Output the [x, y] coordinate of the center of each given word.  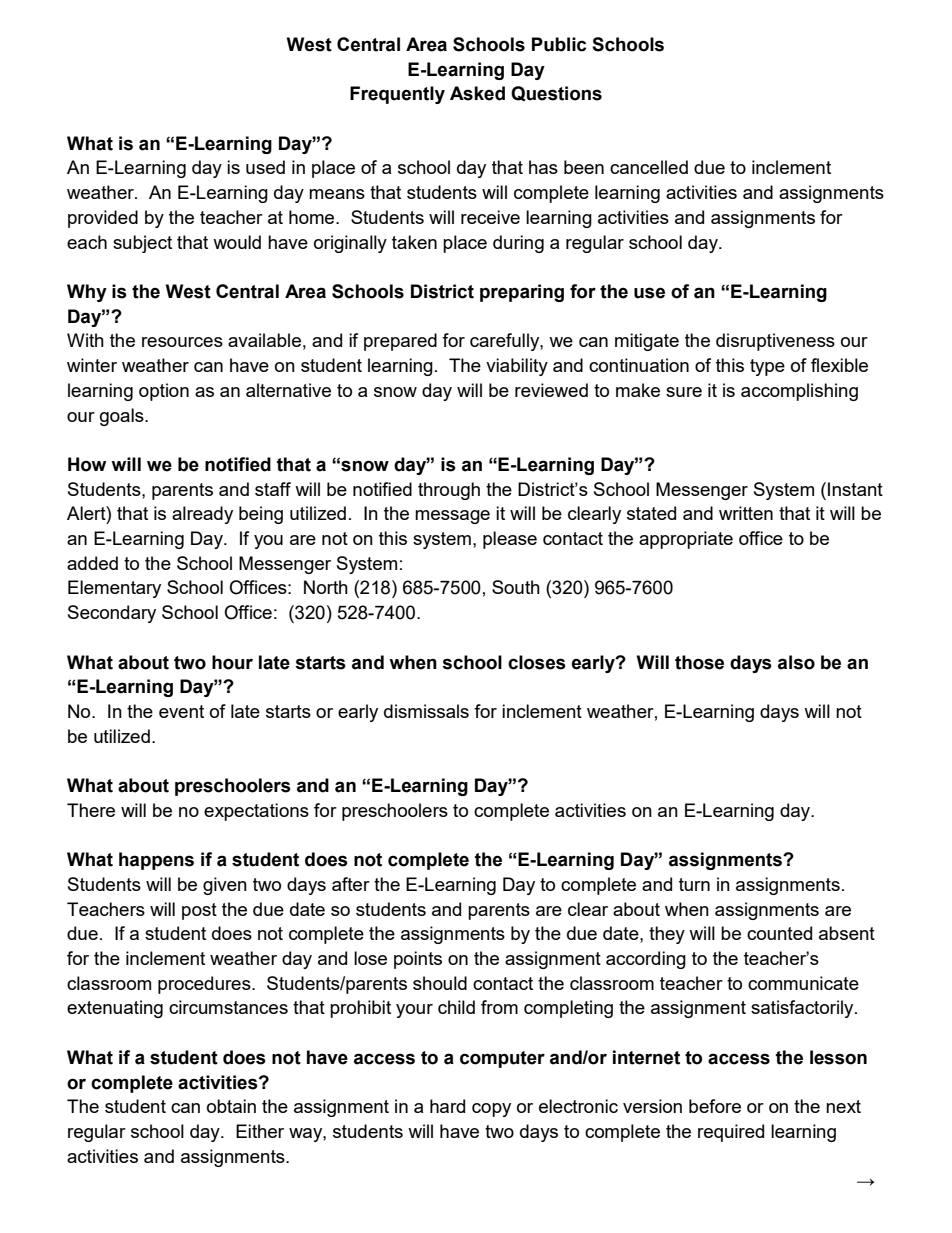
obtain [231, 1106]
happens [156, 861]
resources [182, 342]
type [767, 367]
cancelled [649, 167]
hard [447, 1106]
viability [517, 367]
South [516, 587]
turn [694, 884]
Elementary [114, 589]
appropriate [686, 540]
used [265, 167]
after [351, 884]
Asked [477, 93]
